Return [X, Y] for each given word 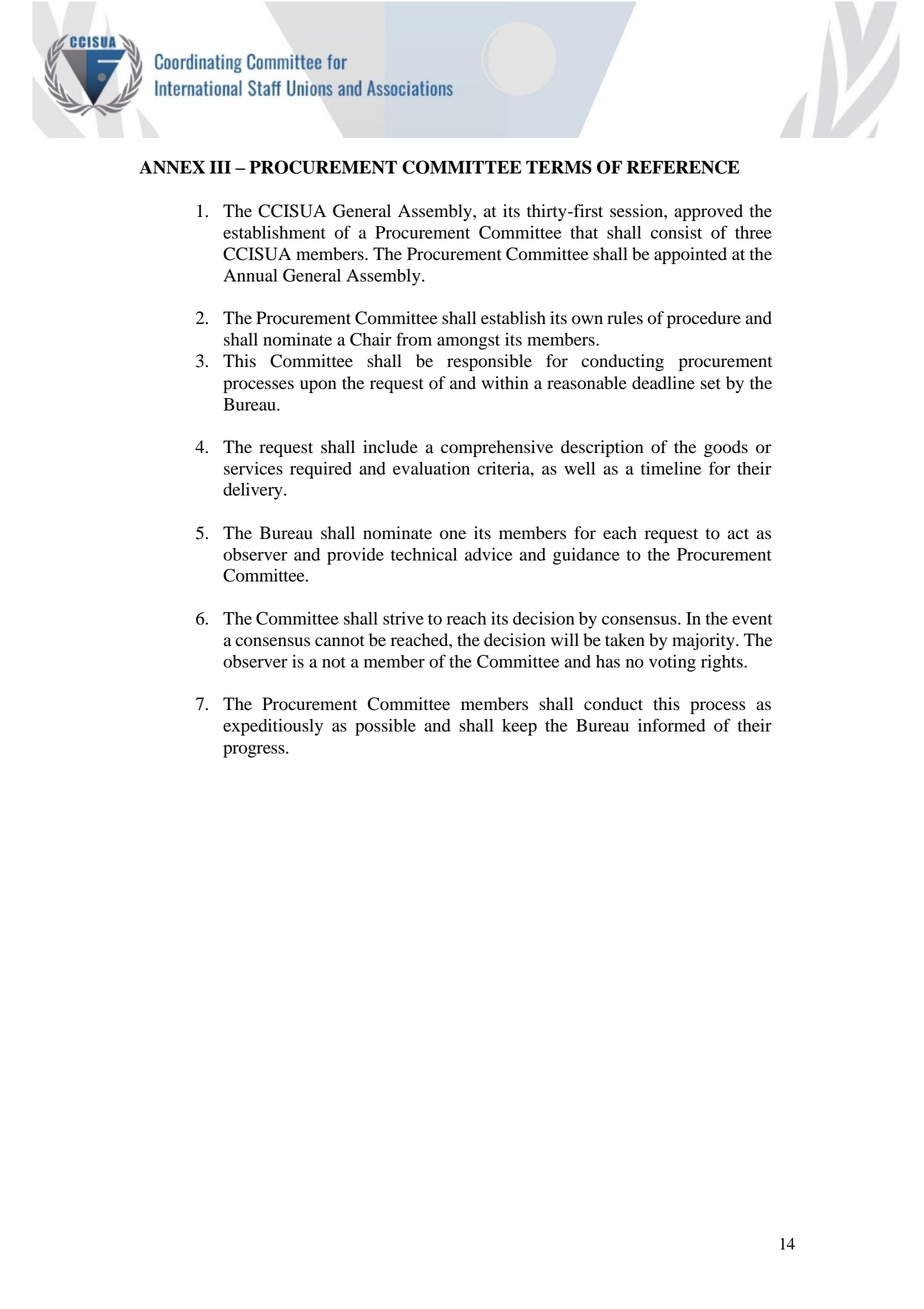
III [220, 167]
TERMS [559, 167]
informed [671, 725]
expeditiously [273, 727]
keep [519, 727]
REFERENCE [683, 167]
